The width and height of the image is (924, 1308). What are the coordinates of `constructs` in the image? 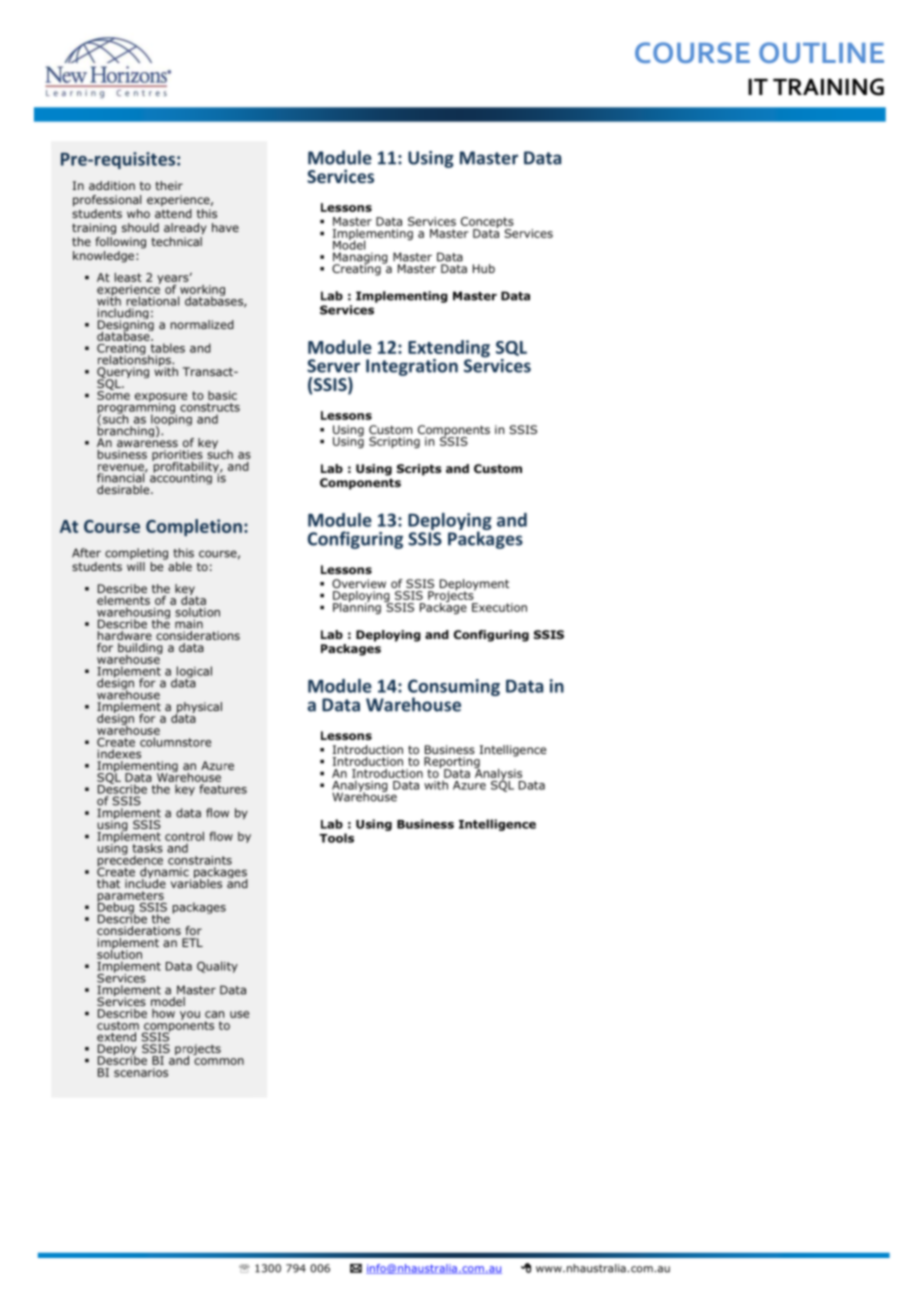 It's located at (210, 407).
